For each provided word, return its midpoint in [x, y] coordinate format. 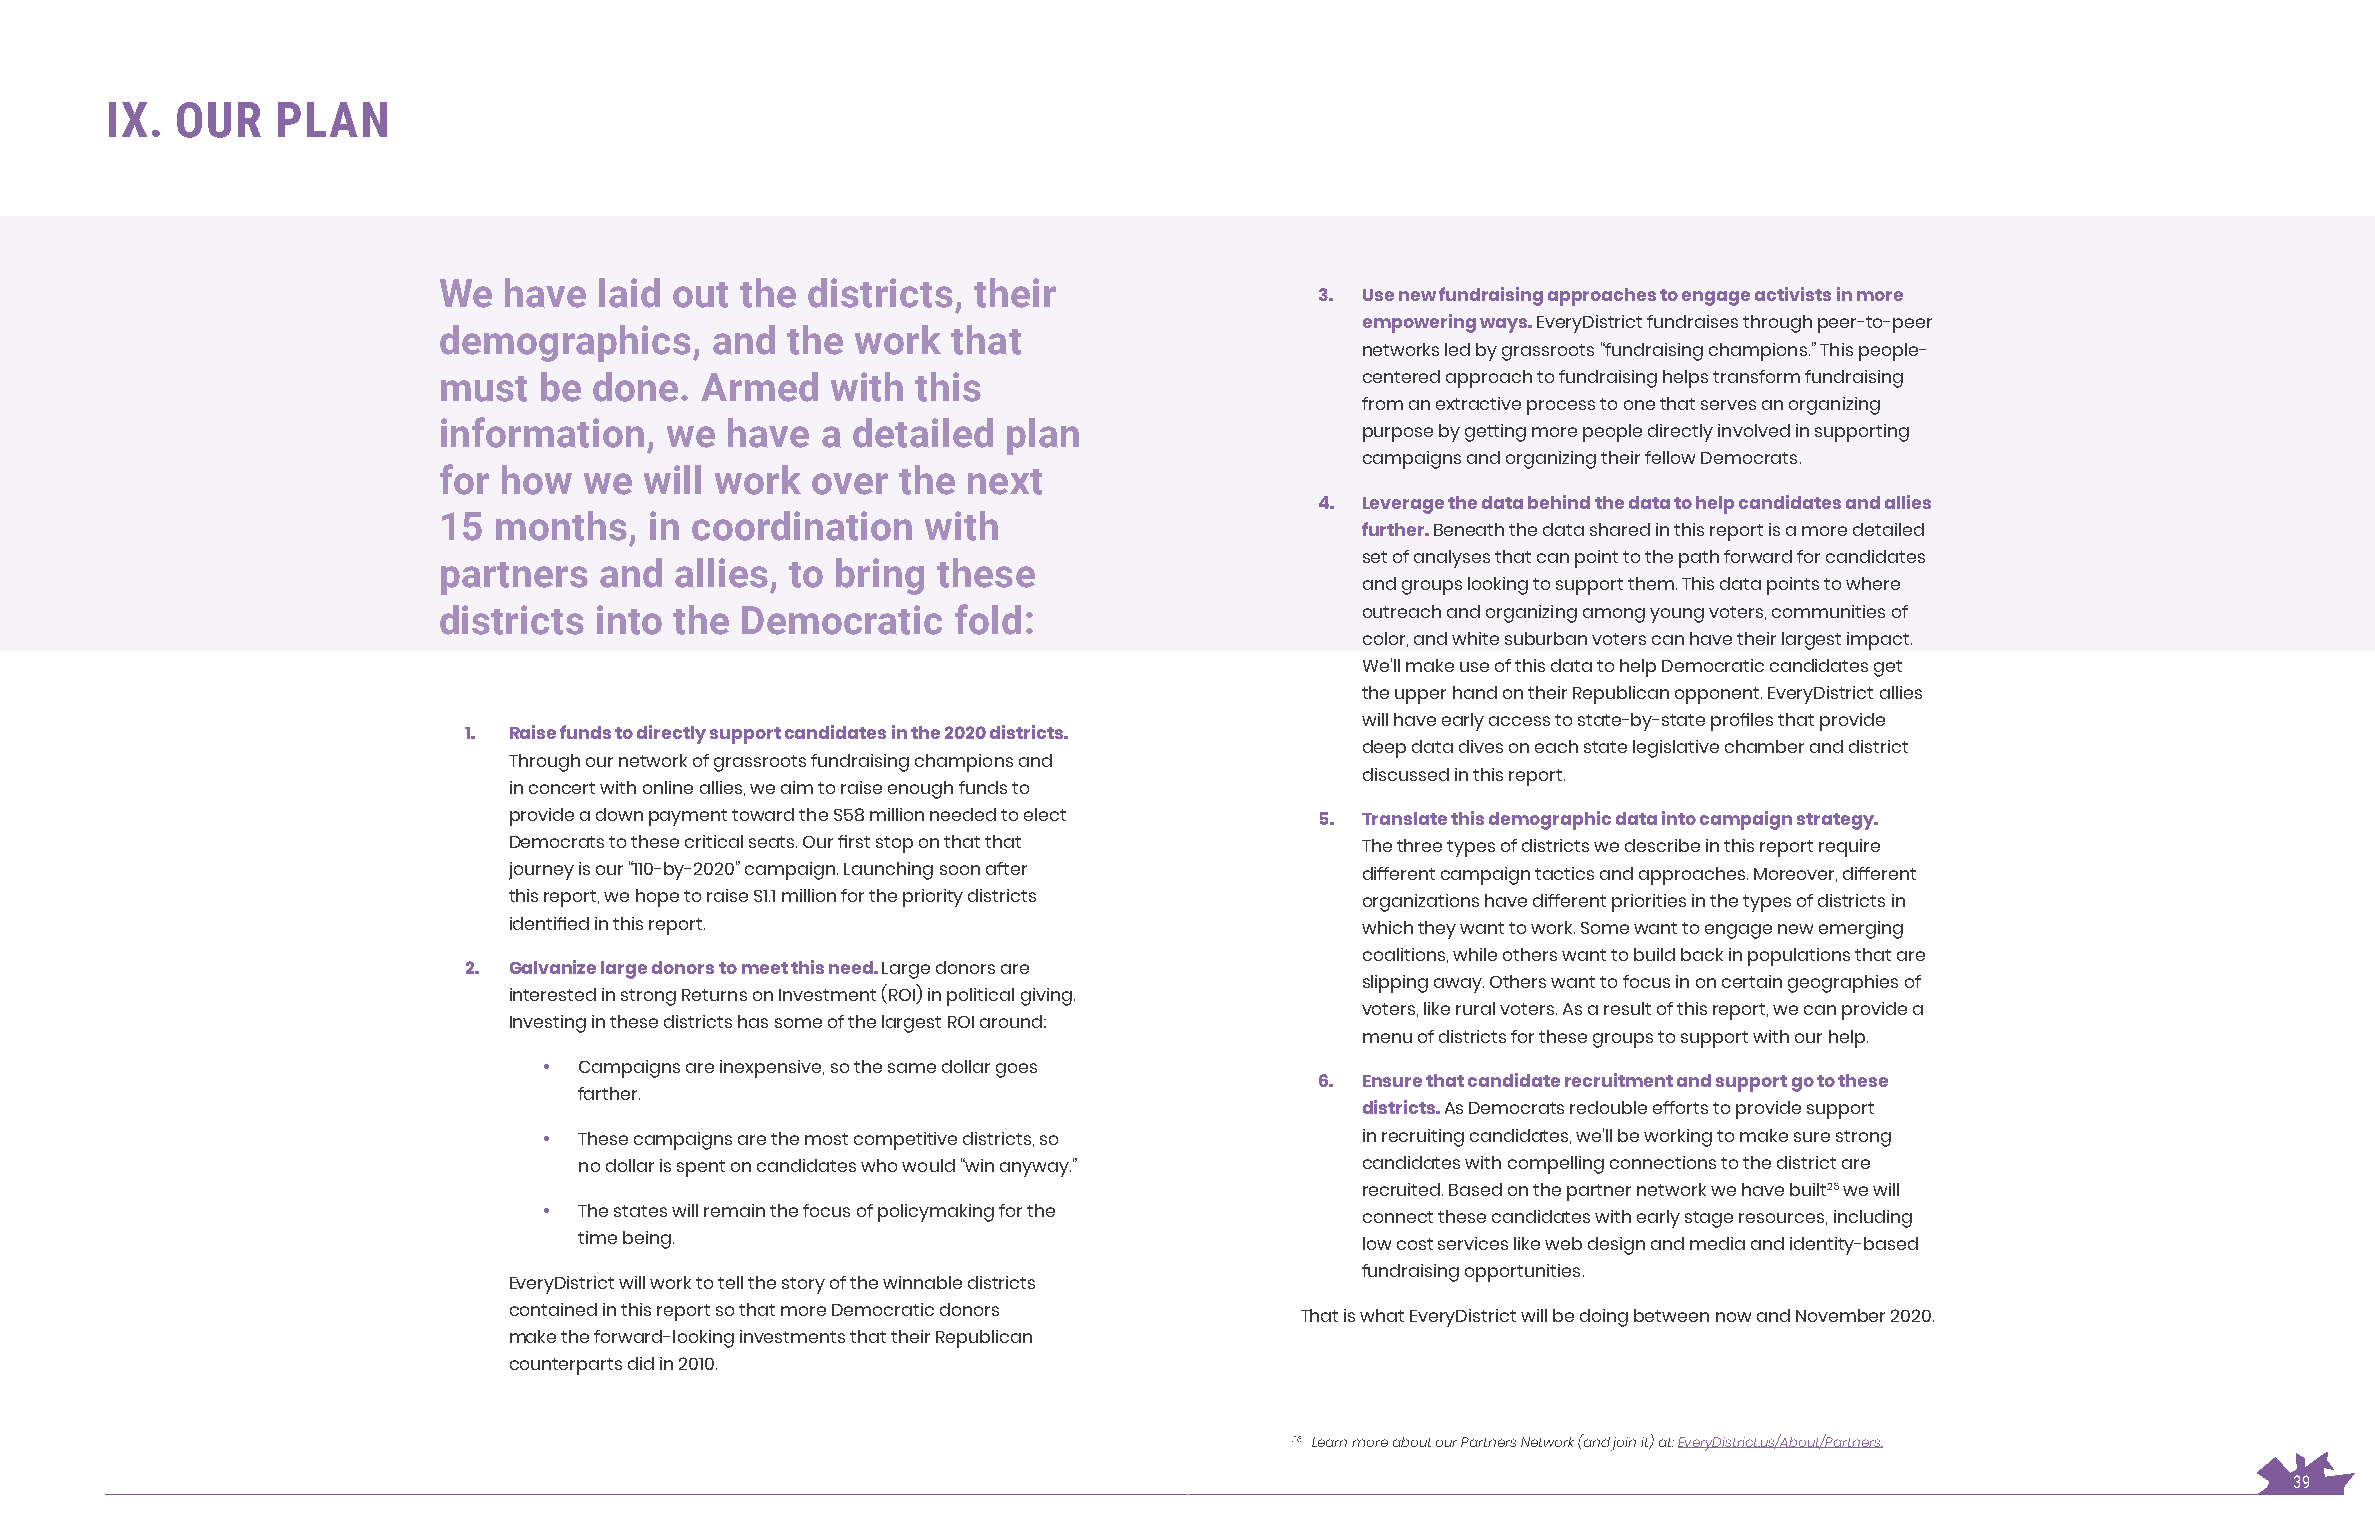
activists [1793, 294]
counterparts [566, 1366]
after [1006, 868]
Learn [1329, 1442]
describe [1662, 845]
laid [629, 293]
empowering [1419, 323]
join [1623, 1444]
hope [657, 898]
